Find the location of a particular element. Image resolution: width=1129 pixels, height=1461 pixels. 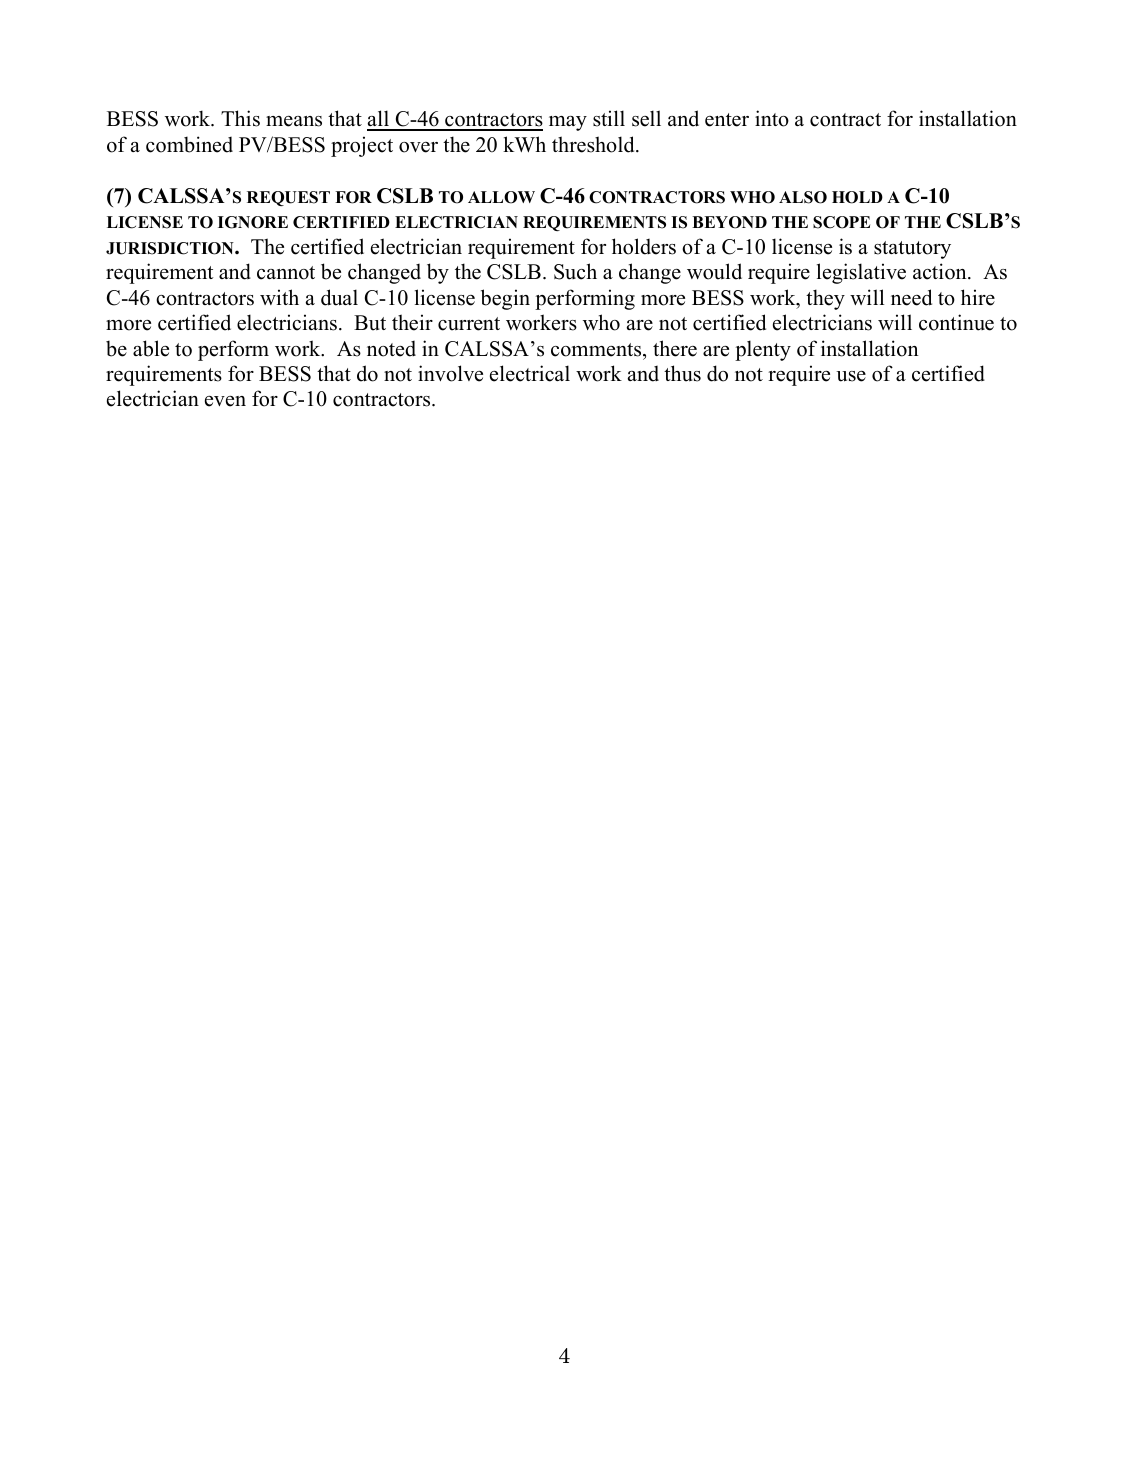

even is located at coordinates (225, 401).
